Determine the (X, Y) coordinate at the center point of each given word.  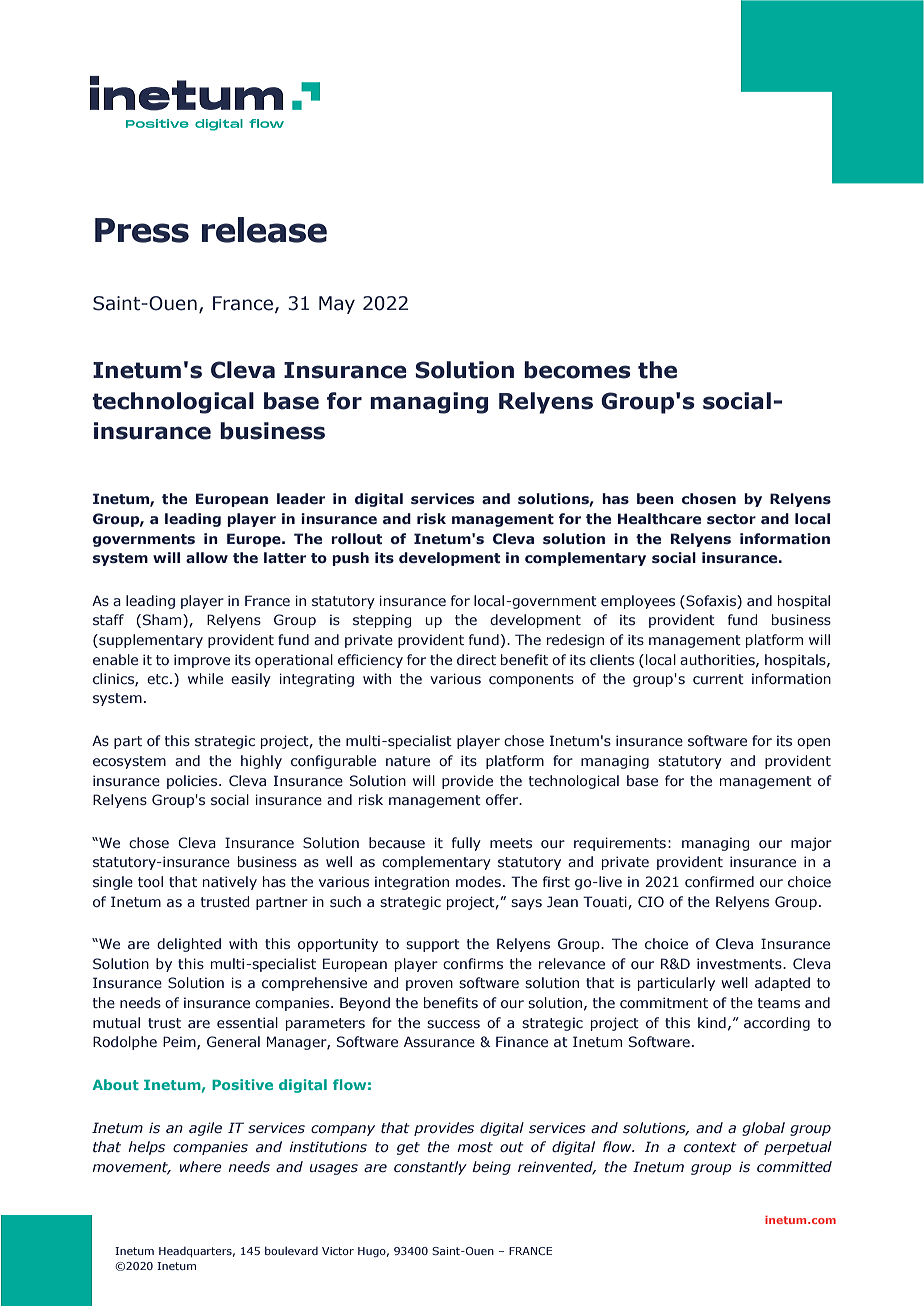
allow (207, 557)
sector (731, 519)
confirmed (719, 881)
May (337, 305)
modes (478, 881)
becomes (577, 370)
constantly (430, 1168)
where (201, 1166)
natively (230, 883)
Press (142, 230)
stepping (382, 621)
